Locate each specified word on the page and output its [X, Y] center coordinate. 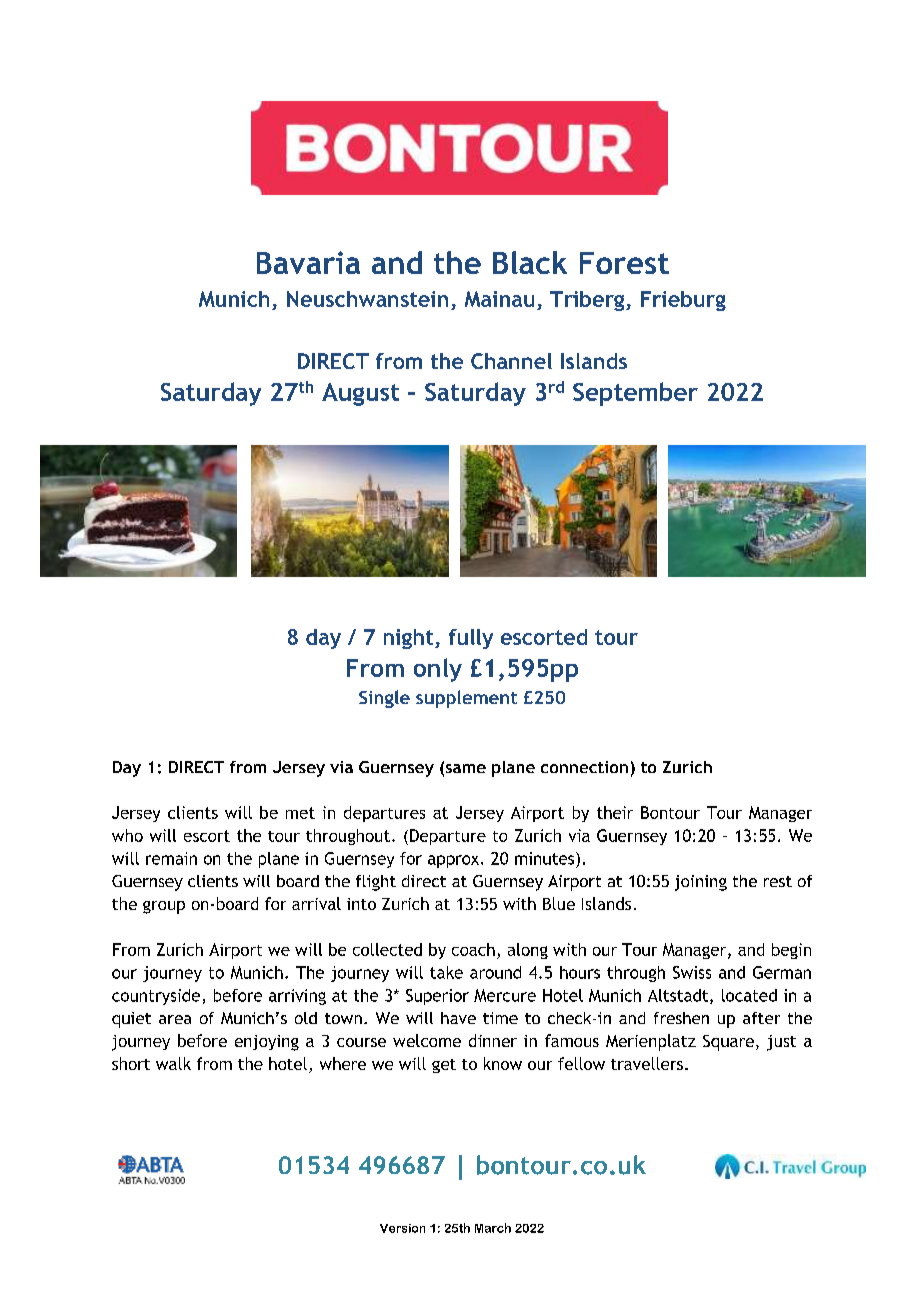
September [635, 394]
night [410, 639]
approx [455, 861]
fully [471, 639]
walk [173, 1063]
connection [584, 767]
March [493, 1228]
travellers [647, 1063]
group [164, 907]
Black [530, 262]
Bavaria [308, 262]
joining [701, 883]
